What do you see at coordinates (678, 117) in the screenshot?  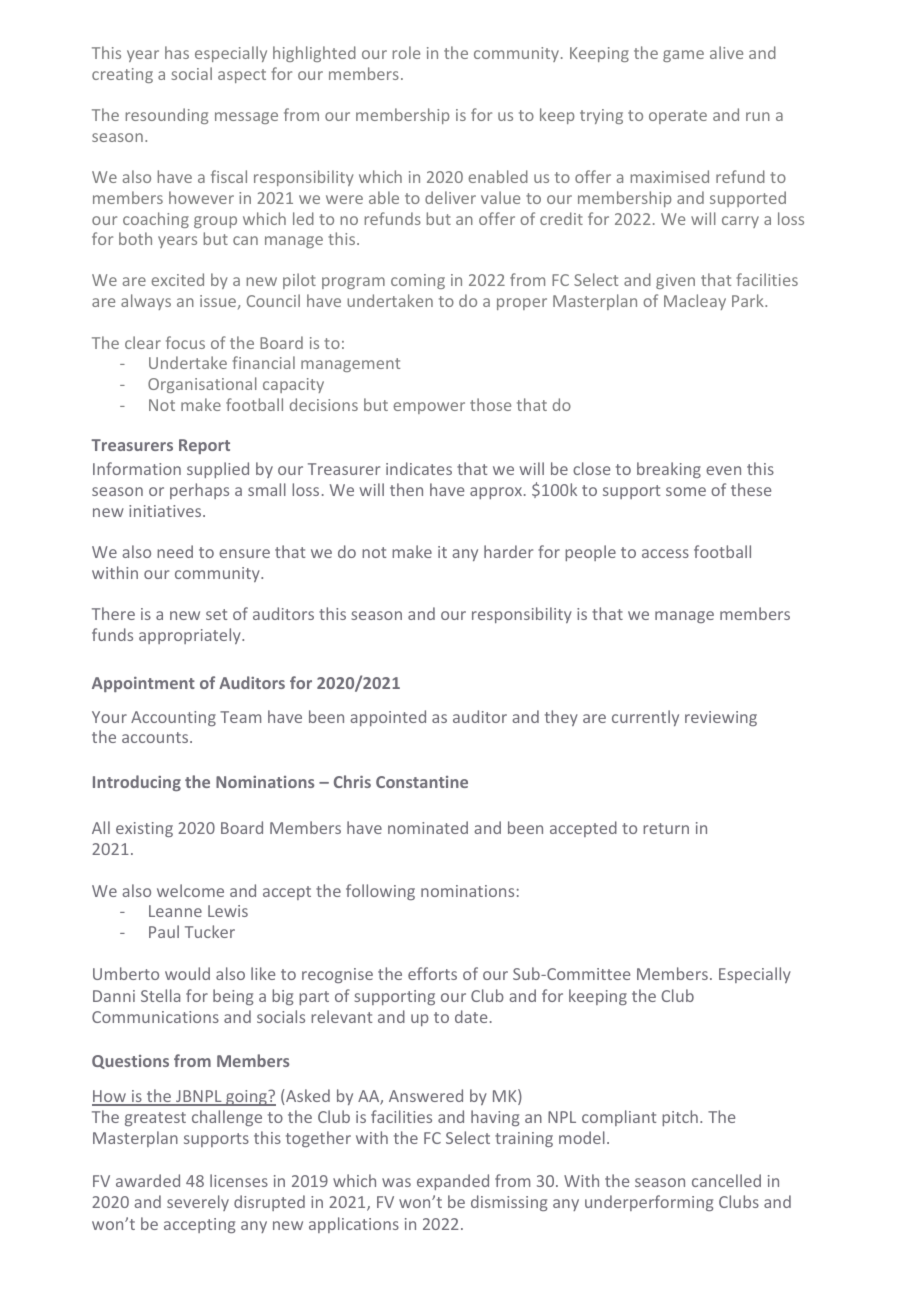 I see `operate` at bounding box center [678, 117].
